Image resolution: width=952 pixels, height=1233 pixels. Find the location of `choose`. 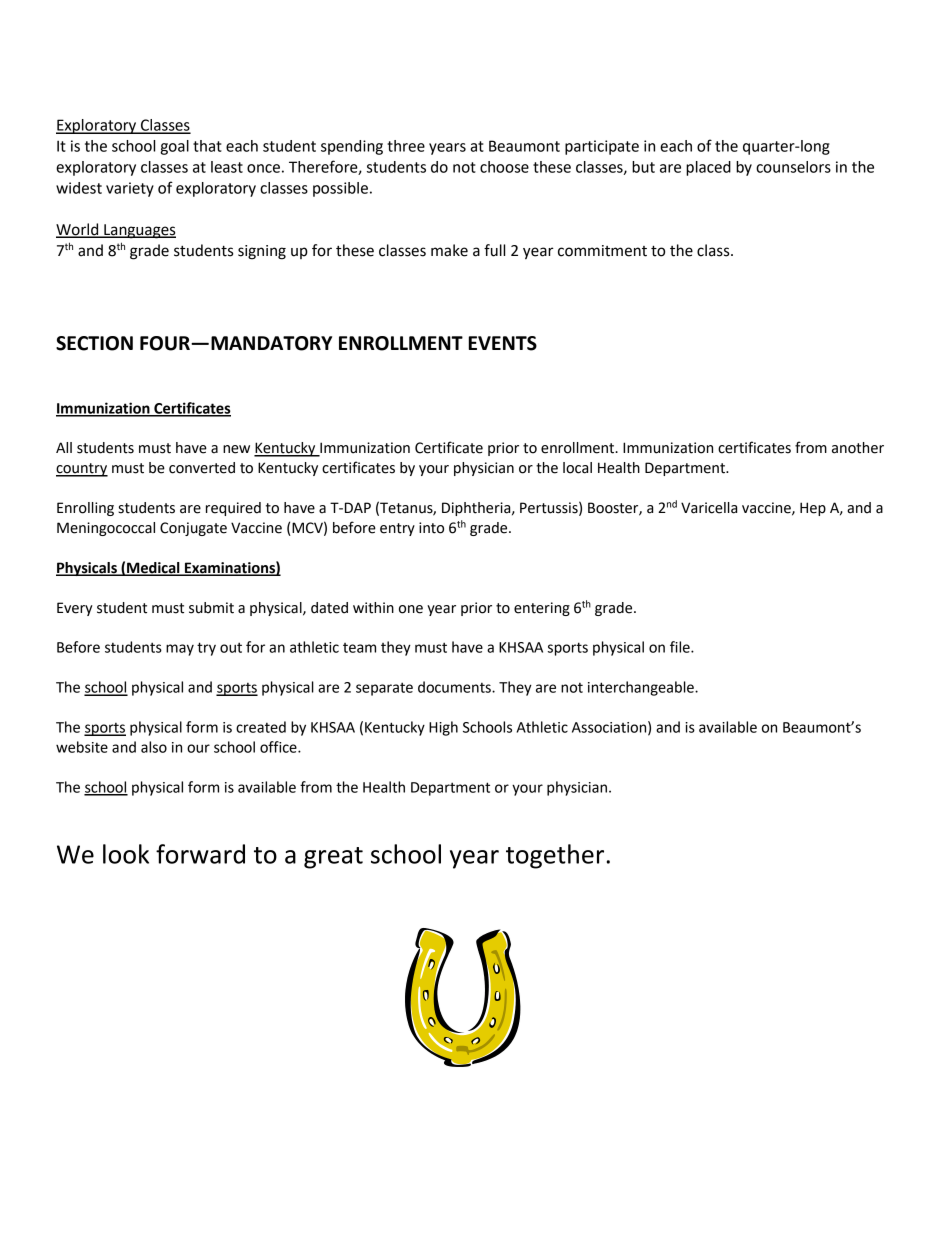

choose is located at coordinates (504, 167).
